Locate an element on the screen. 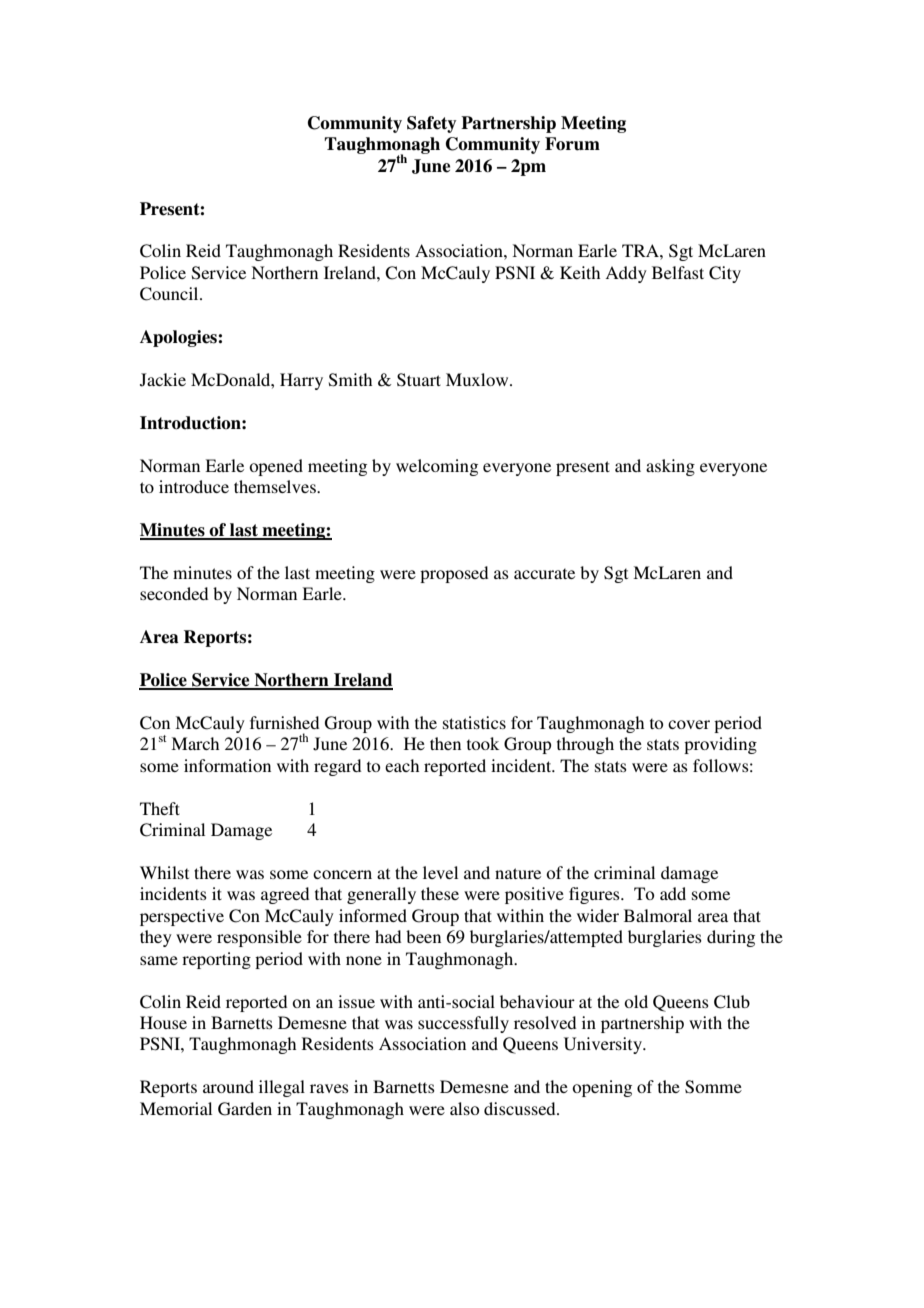 Image resolution: width=924 pixels, height=1308 pixels. information is located at coordinates (227, 765).
